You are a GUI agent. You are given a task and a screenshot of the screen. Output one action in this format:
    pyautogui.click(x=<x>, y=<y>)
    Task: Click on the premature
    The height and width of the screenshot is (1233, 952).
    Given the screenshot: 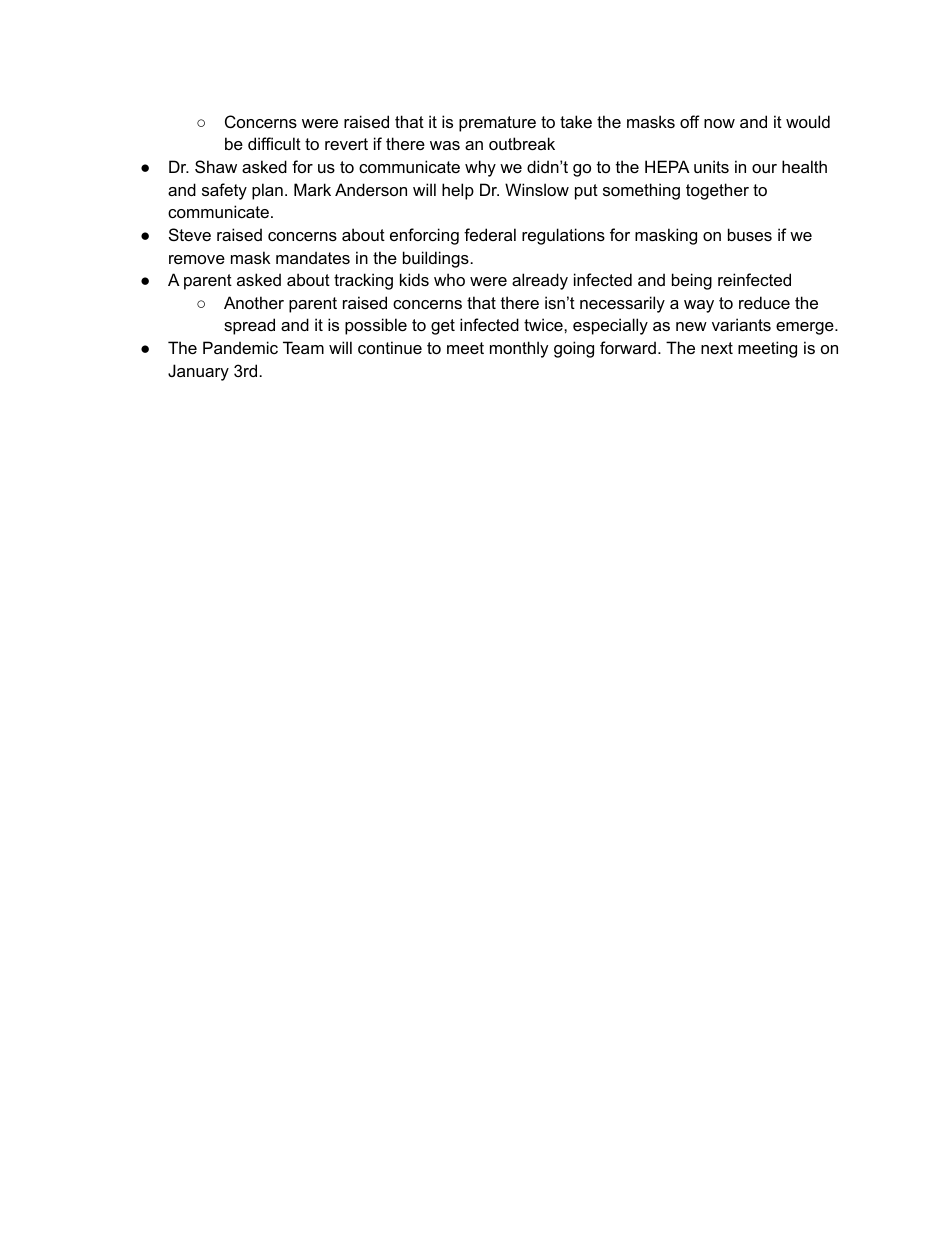 What is the action you would take?
    pyautogui.click(x=497, y=124)
